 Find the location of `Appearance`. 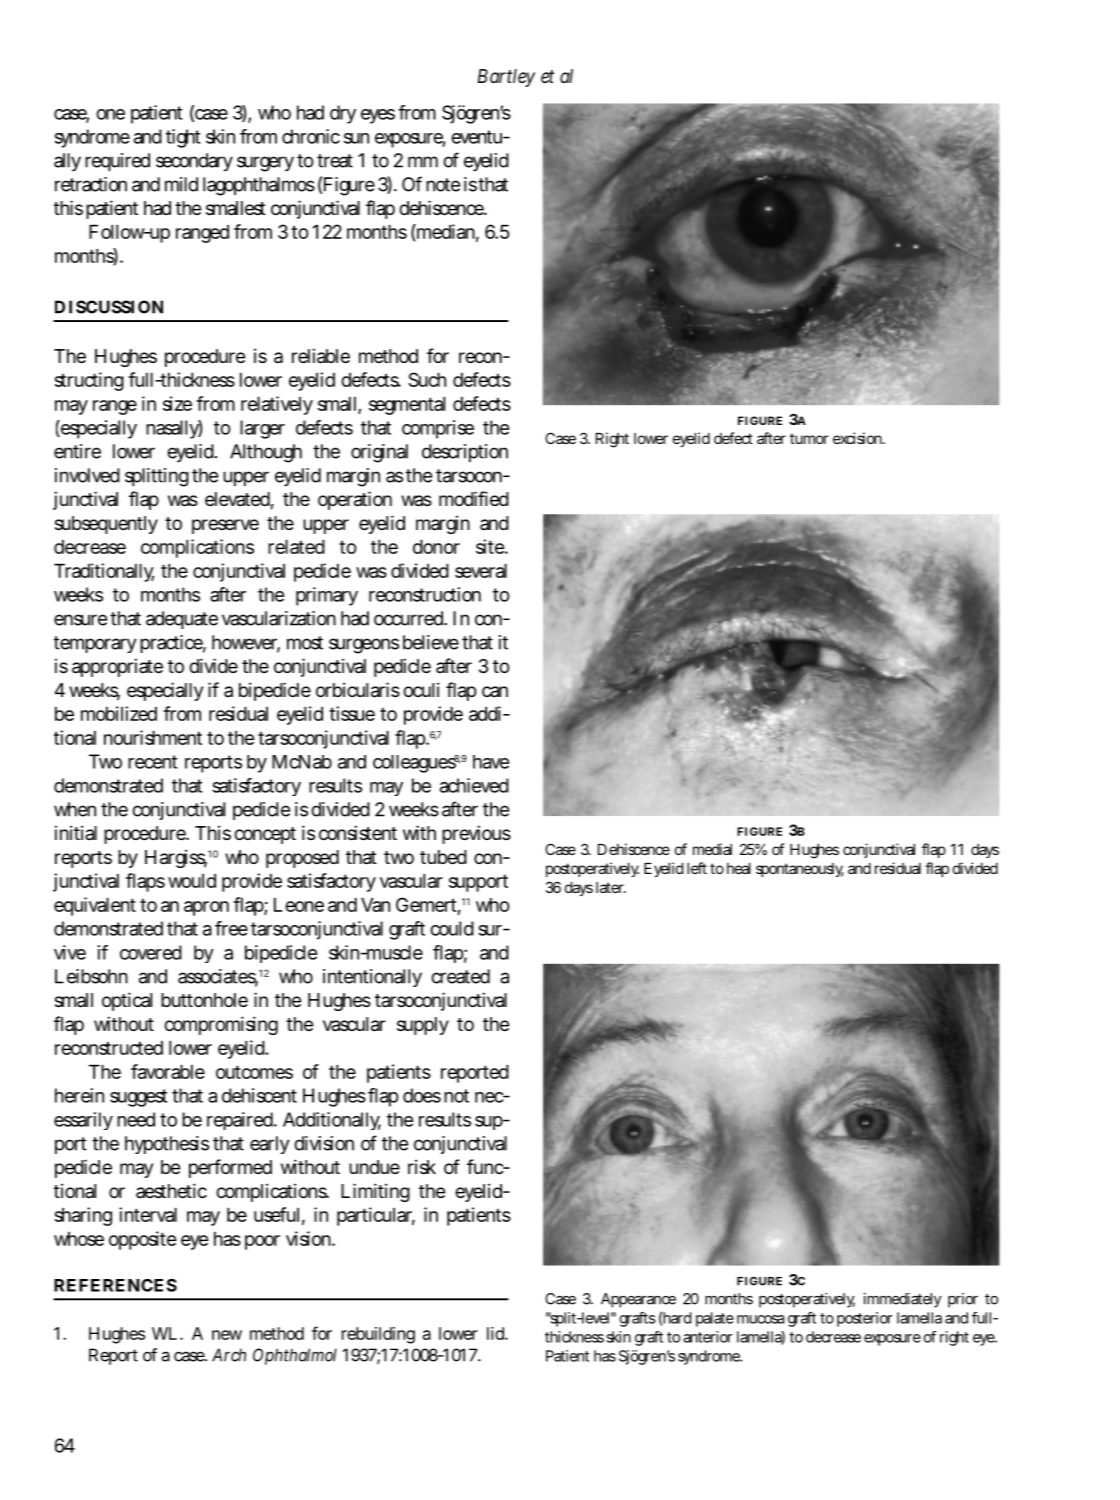

Appearance is located at coordinates (638, 1300).
